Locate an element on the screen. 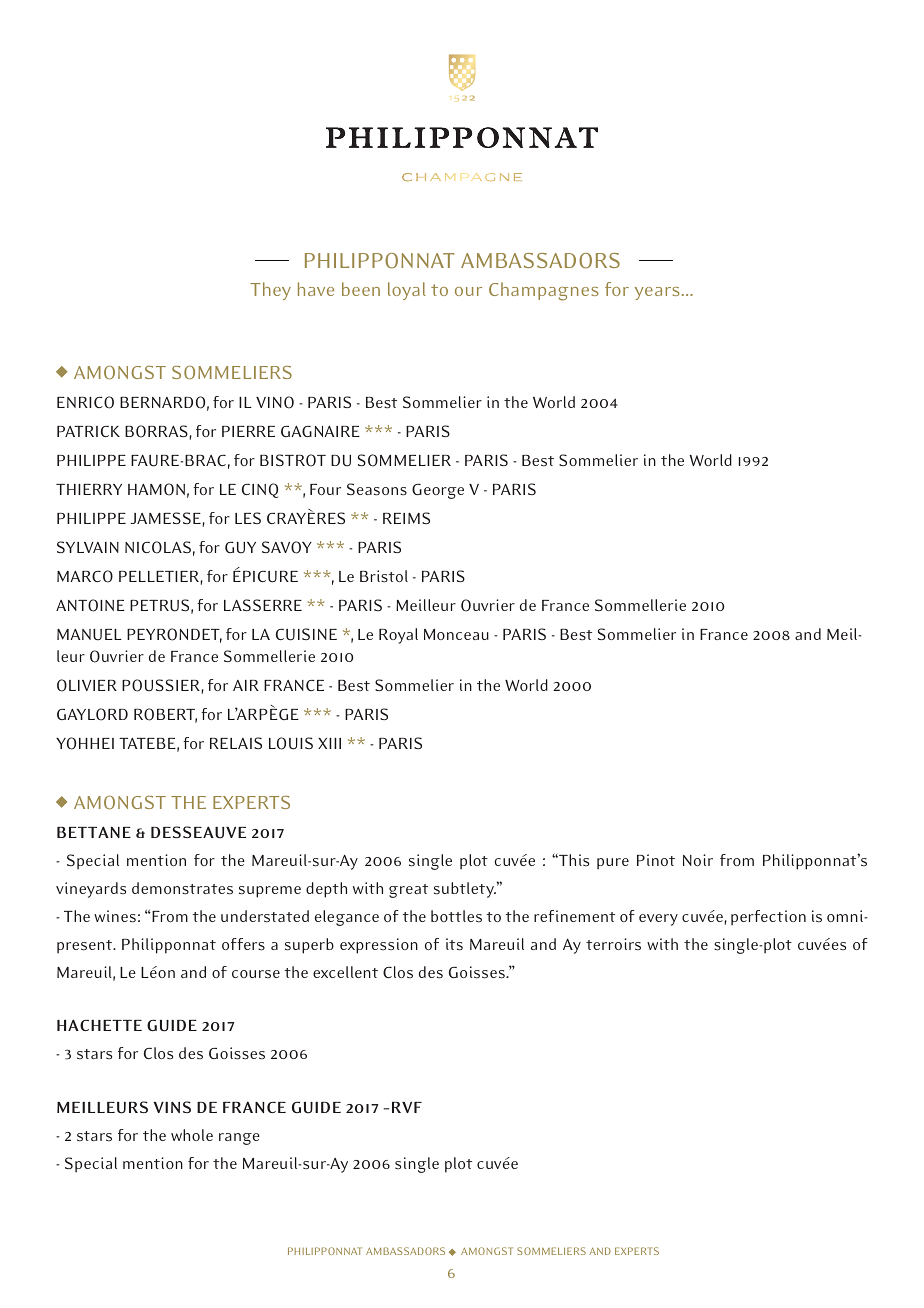 The image size is (924, 1308). VINS is located at coordinates (172, 1107).
